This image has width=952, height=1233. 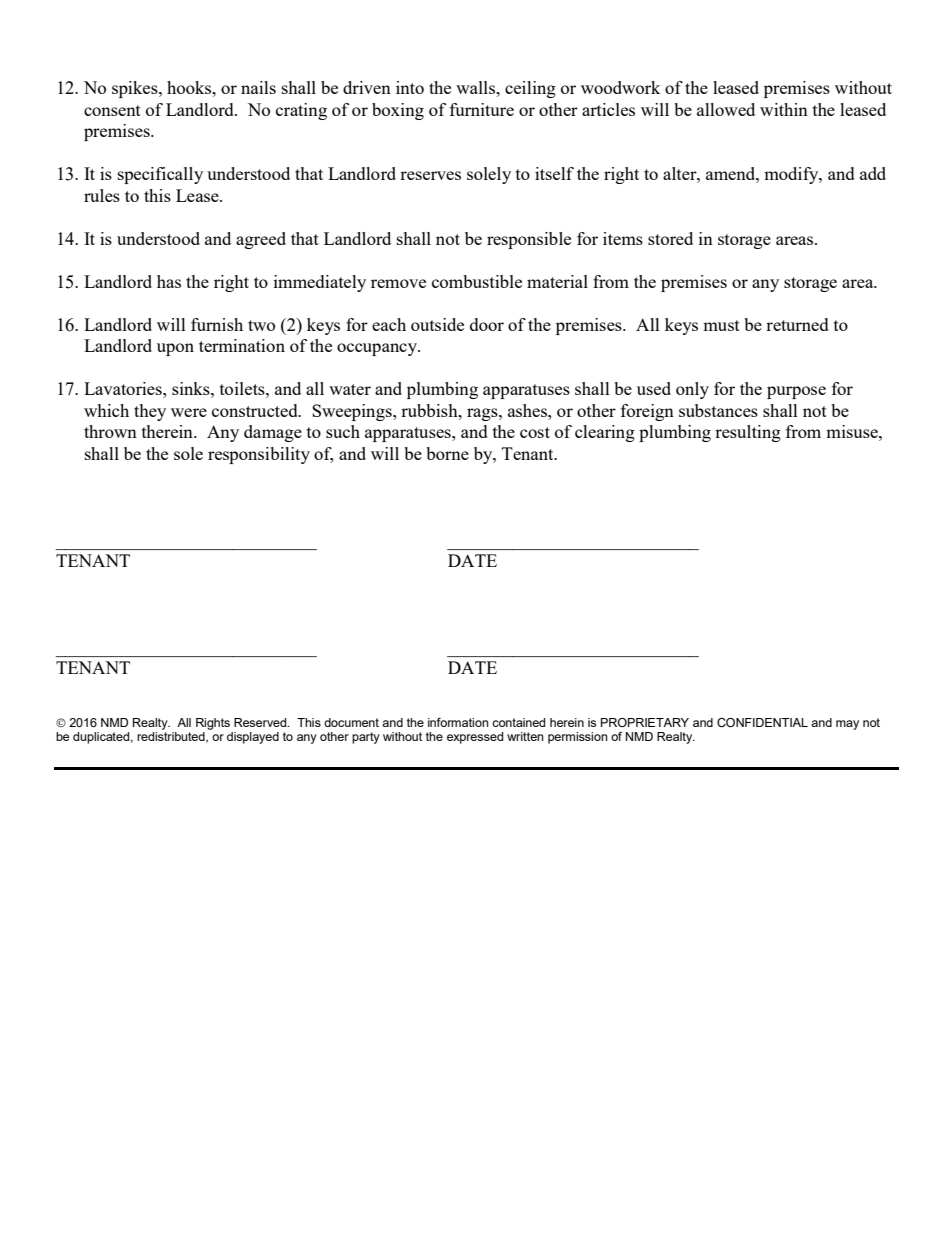 I want to click on stored, so click(x=670, y=238).
